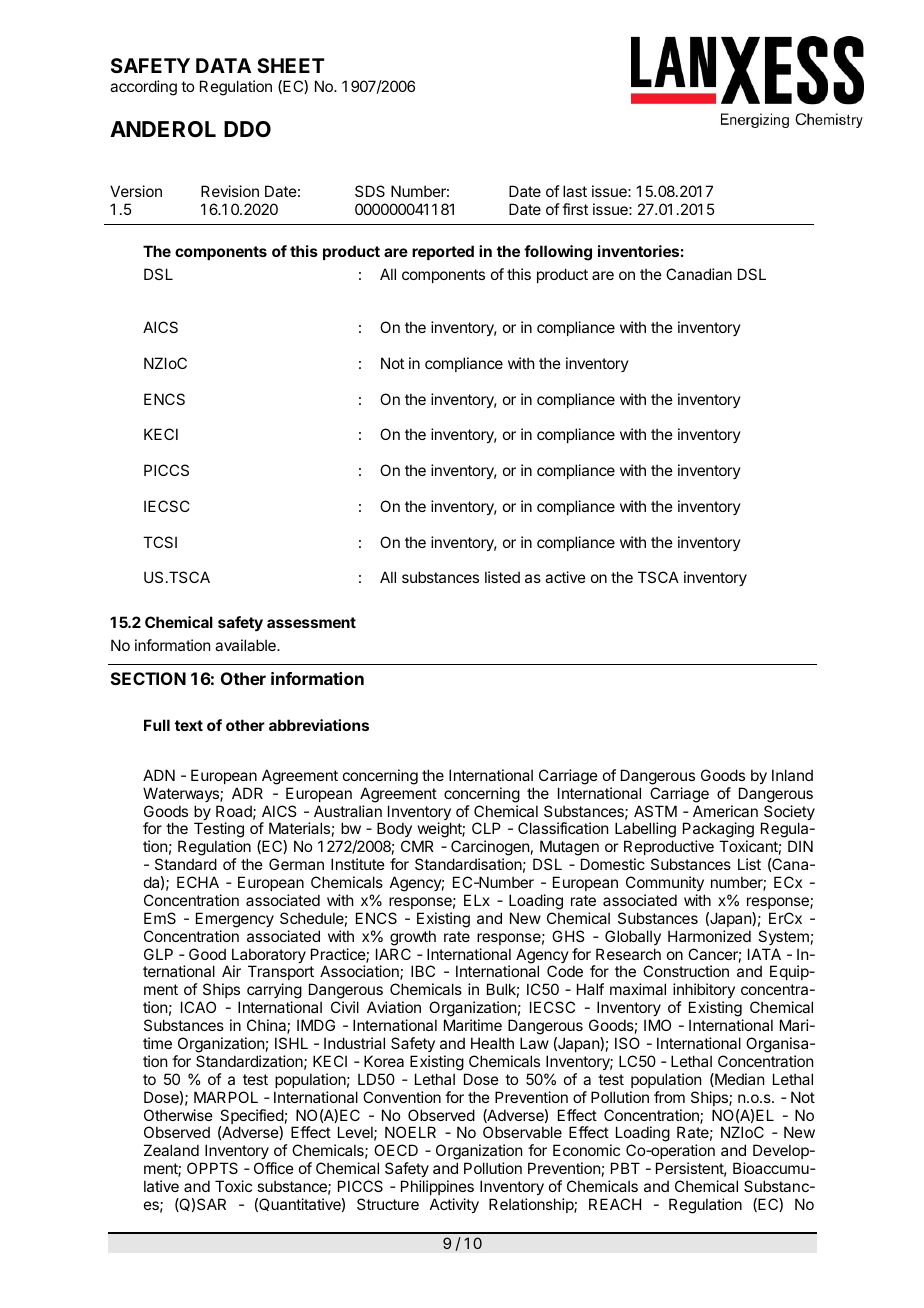 This document has width=924, height=1308. What do you see at coordinates (189, 725) in the document?
I see `text` at bounding box center [189, 725].
